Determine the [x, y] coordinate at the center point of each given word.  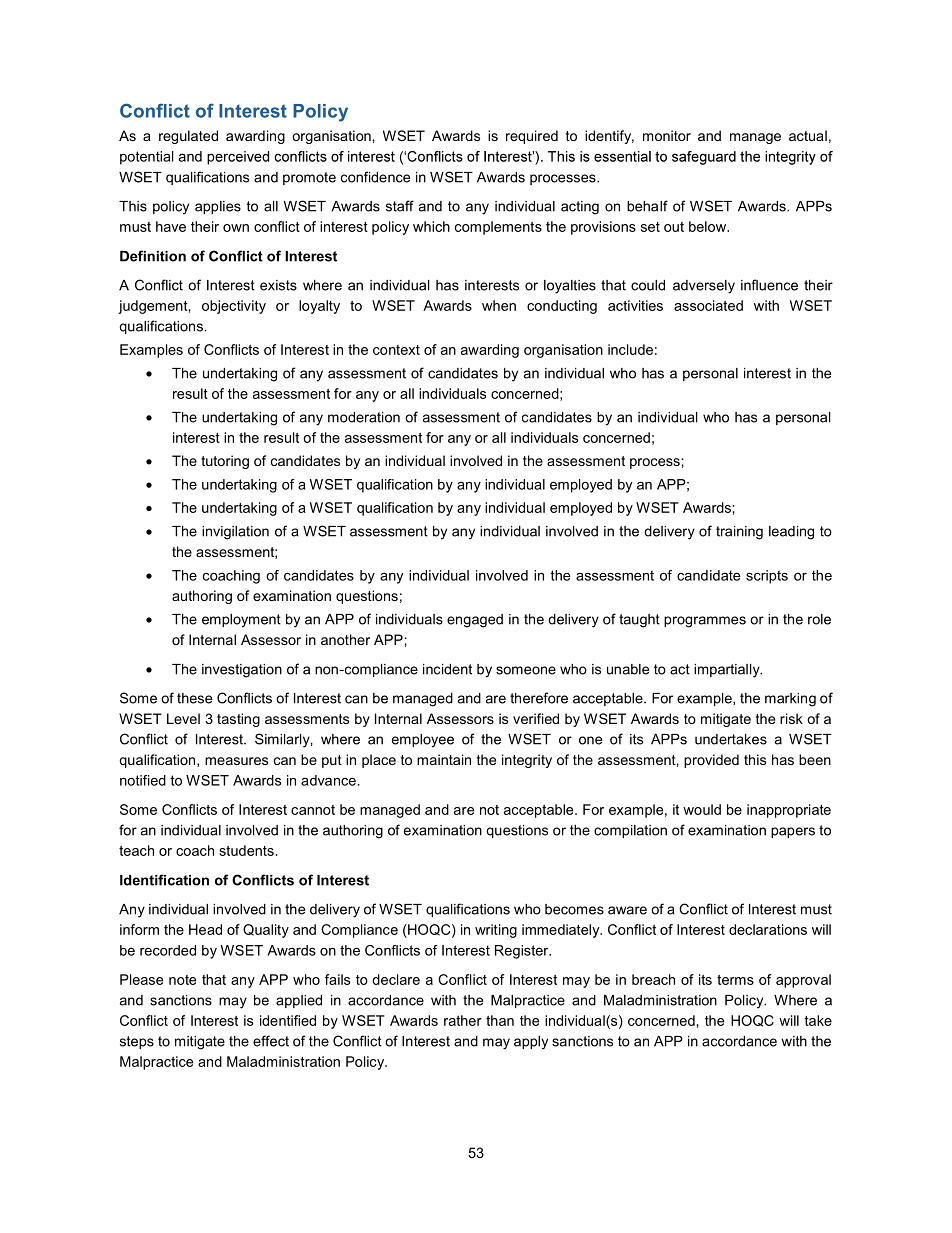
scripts [767, 577]
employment [241, 621]
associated [708, 305]
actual [808, 135]
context [396, 350]
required [532, 137]
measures [236, 761]
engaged [475, 621]
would [702, 809]
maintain [444, 759]
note [182, 980]
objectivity [234, 307]
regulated [188, 137]
